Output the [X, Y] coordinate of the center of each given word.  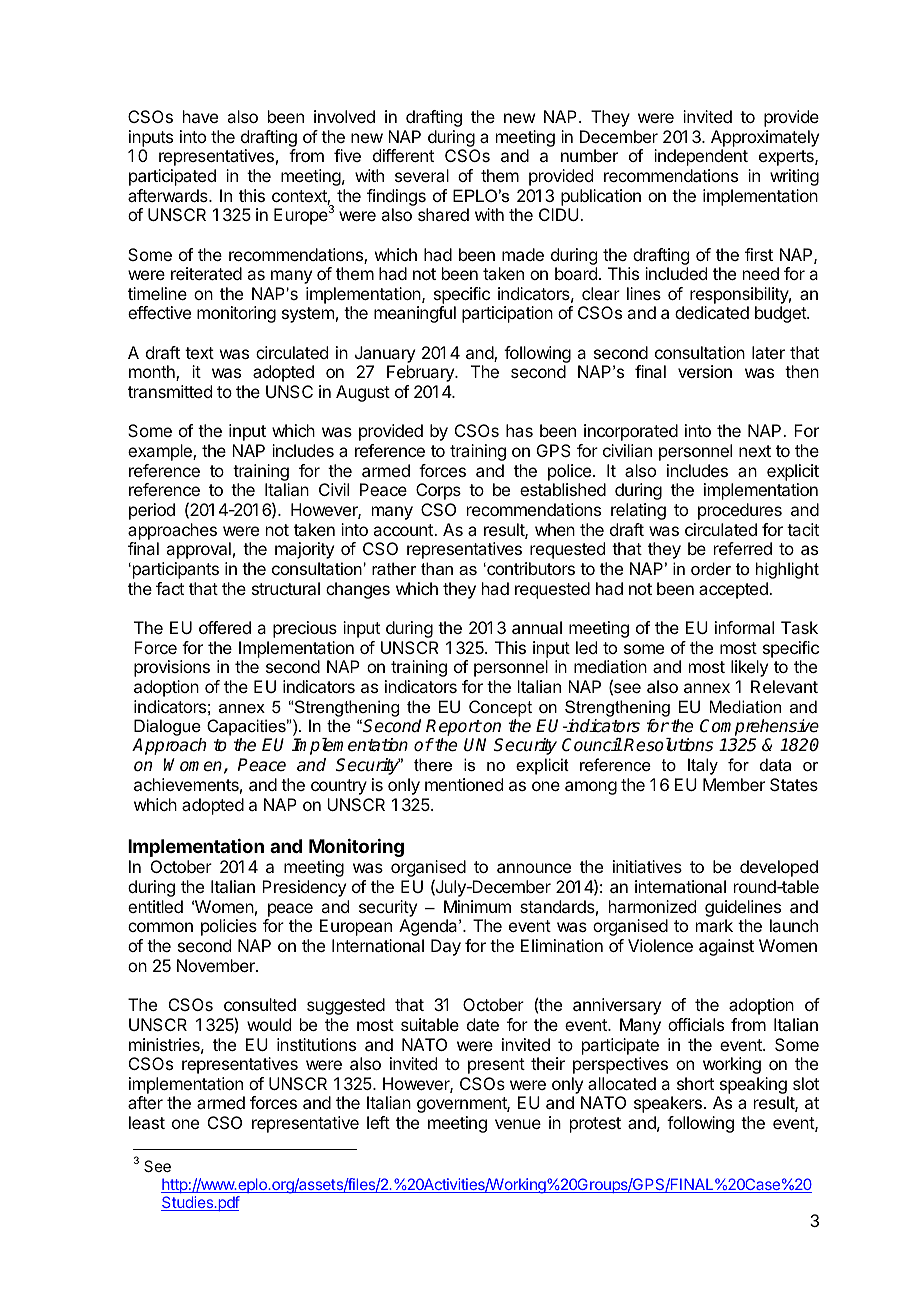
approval [198, 550]
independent [701, 157]
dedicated [712, 312]
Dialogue [168, 729]
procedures [740, 511]
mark [714, 925]
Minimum [477, 906]
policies [229, 927]
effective [159, 312]
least [147, 1122]
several [422, 175]
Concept [500, 708]
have [200, 116]
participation [507, 314]
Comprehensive [759, 729]
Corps [438, 491]
